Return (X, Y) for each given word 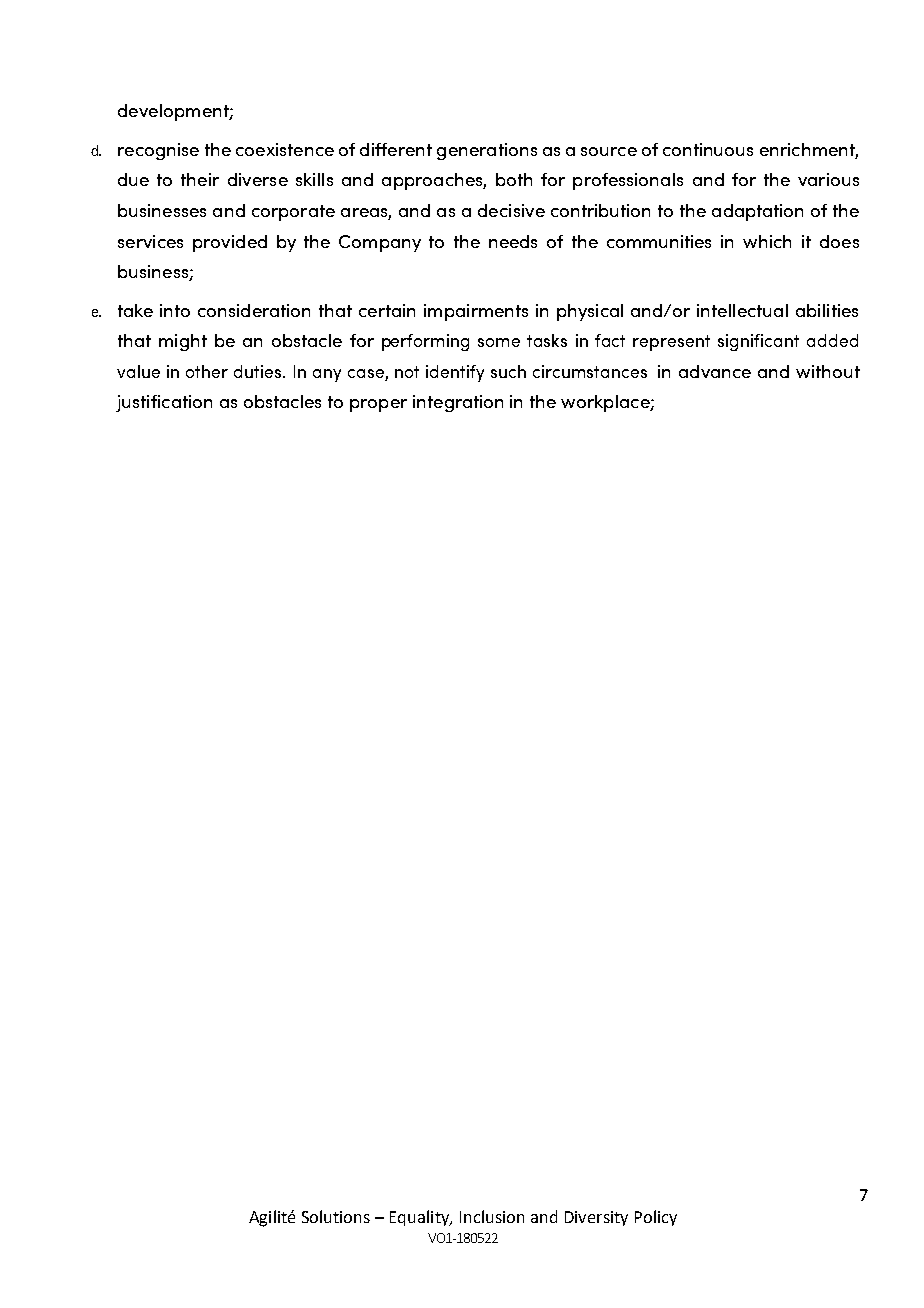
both (514, 179)
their (200, 179)
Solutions (336, 1216)
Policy (656, 1218)
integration (458, 403)
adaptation (757, 212)
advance (715, 371)
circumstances (590, 371)
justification (164, 403)
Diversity (596, 1218)
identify (455, 373)
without (828, 371)
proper (378, 405)
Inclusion (492, 1216)
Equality (420, 1218)
